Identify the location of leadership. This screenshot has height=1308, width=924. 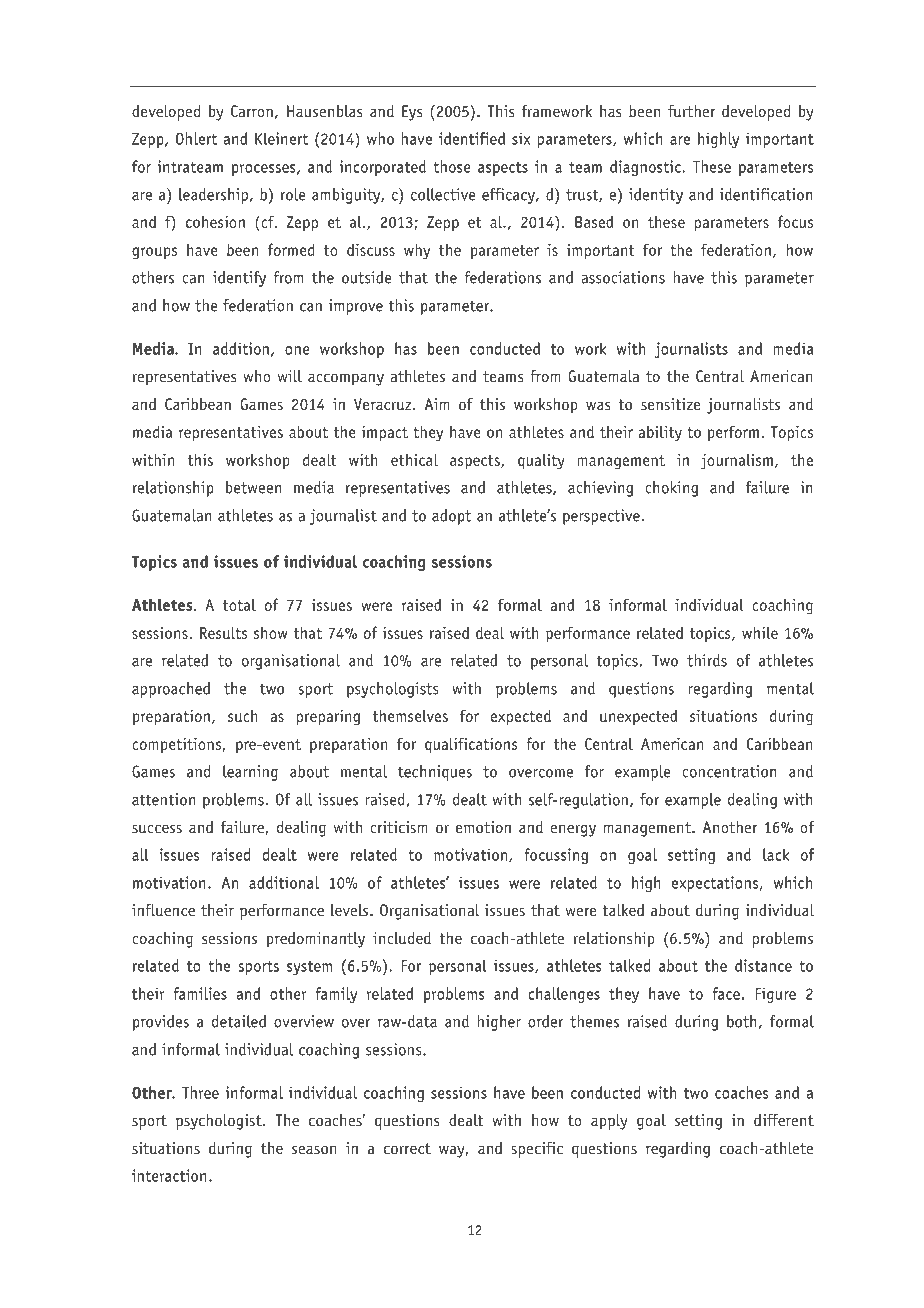
(213, 196).
